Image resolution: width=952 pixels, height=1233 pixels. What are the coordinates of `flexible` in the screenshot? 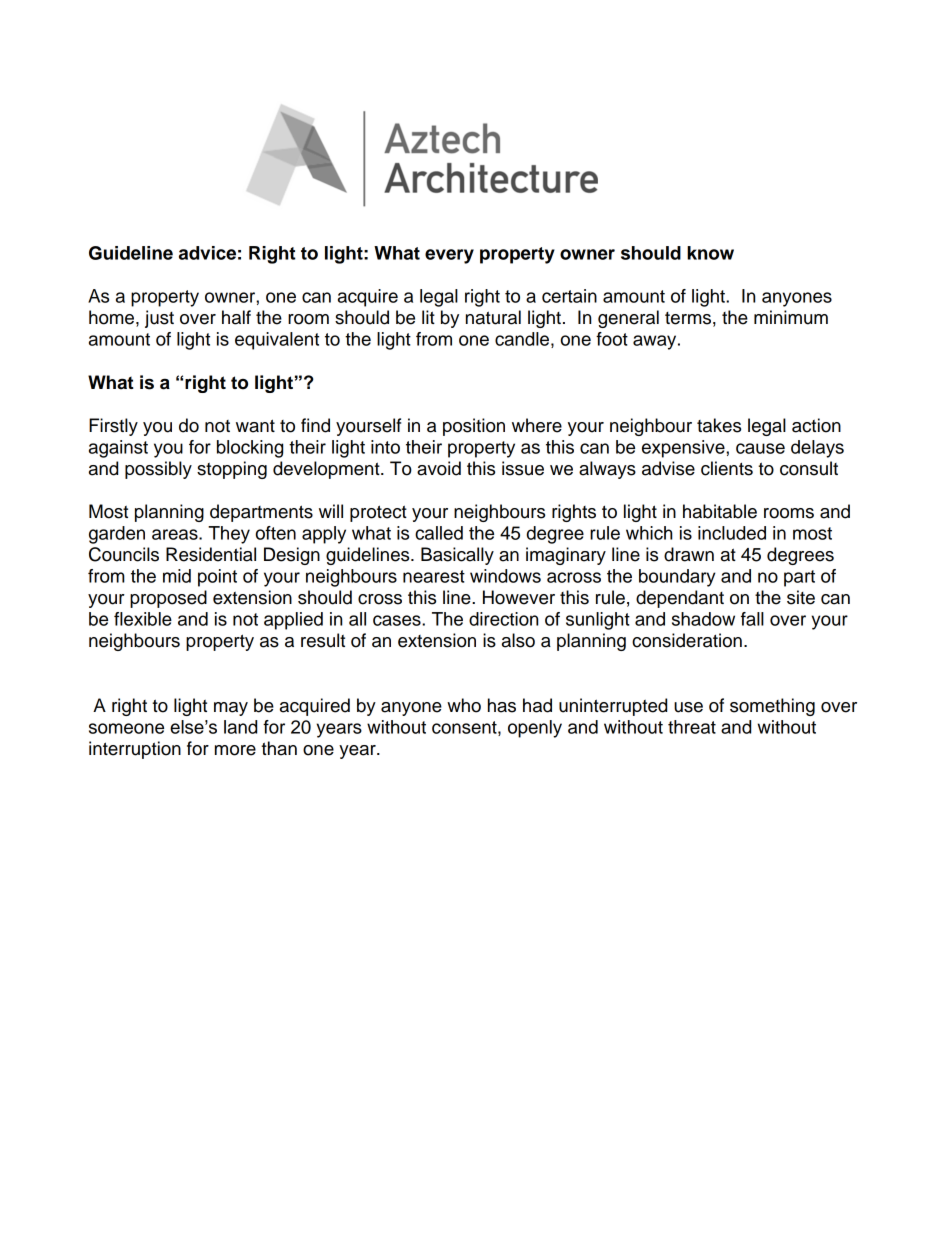 It's located at (143, 619).
